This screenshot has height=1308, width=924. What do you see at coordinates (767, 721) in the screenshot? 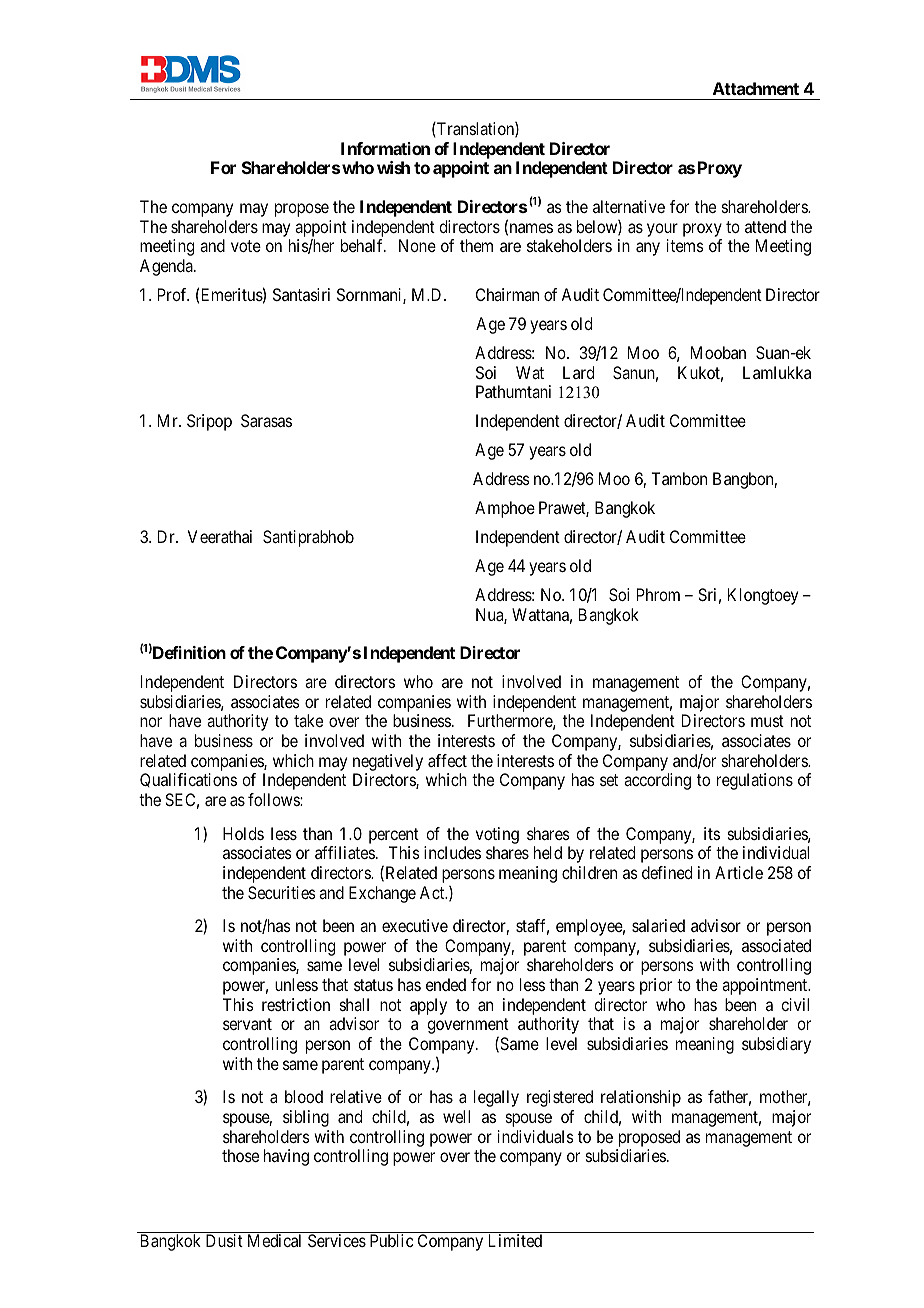
I see `must` at bounding box center [767, 721].
